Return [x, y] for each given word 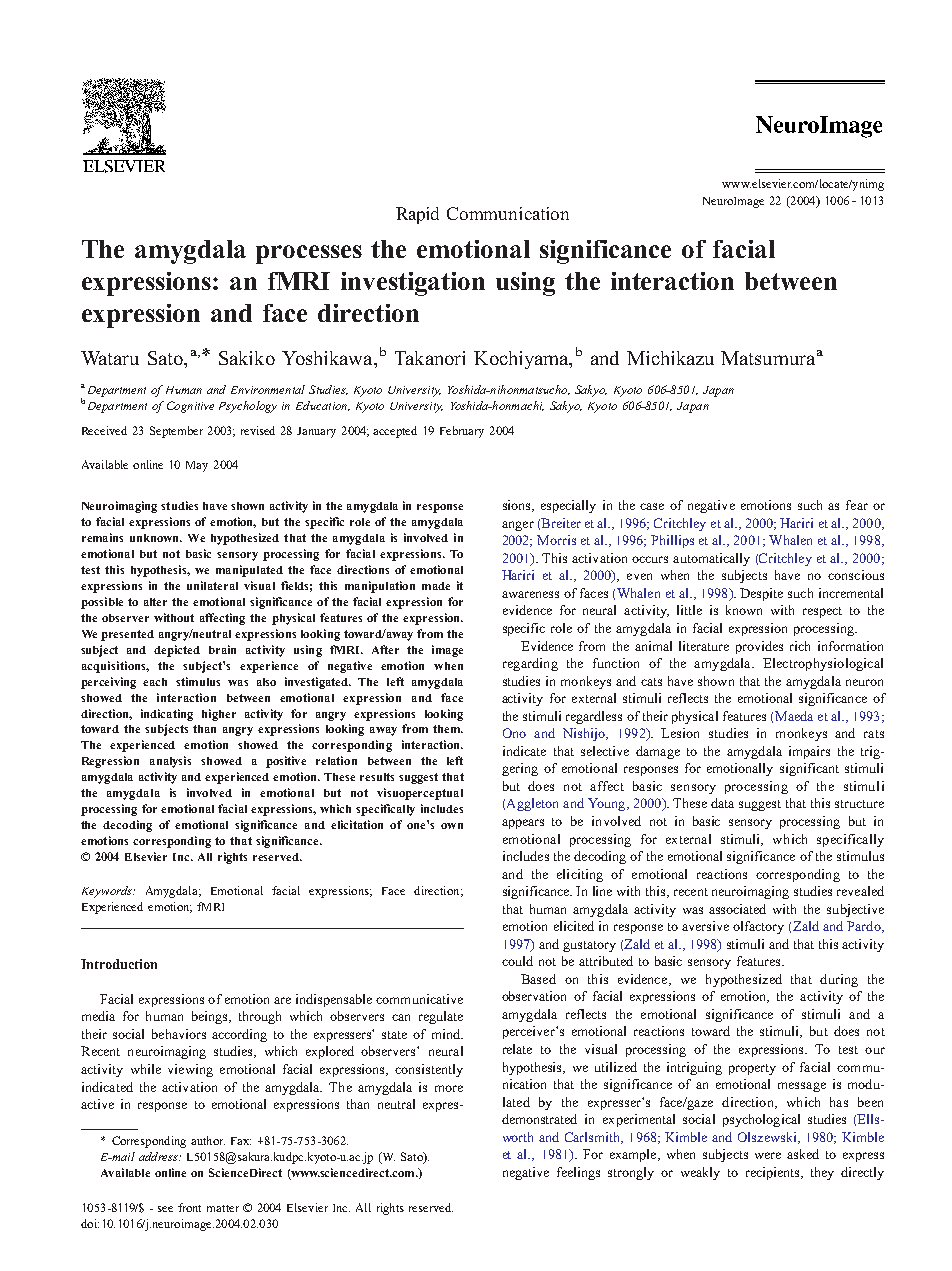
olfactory [758, 927]
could [517, 961]
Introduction [119, 964]
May [197, 466]
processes [309, 254]
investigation [413, 284]
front [189, 1207]
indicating [167, 715]
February [462, 432]
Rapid [417, 215]
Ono [514, 733]
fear [857, 505]
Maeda [794, 716]
